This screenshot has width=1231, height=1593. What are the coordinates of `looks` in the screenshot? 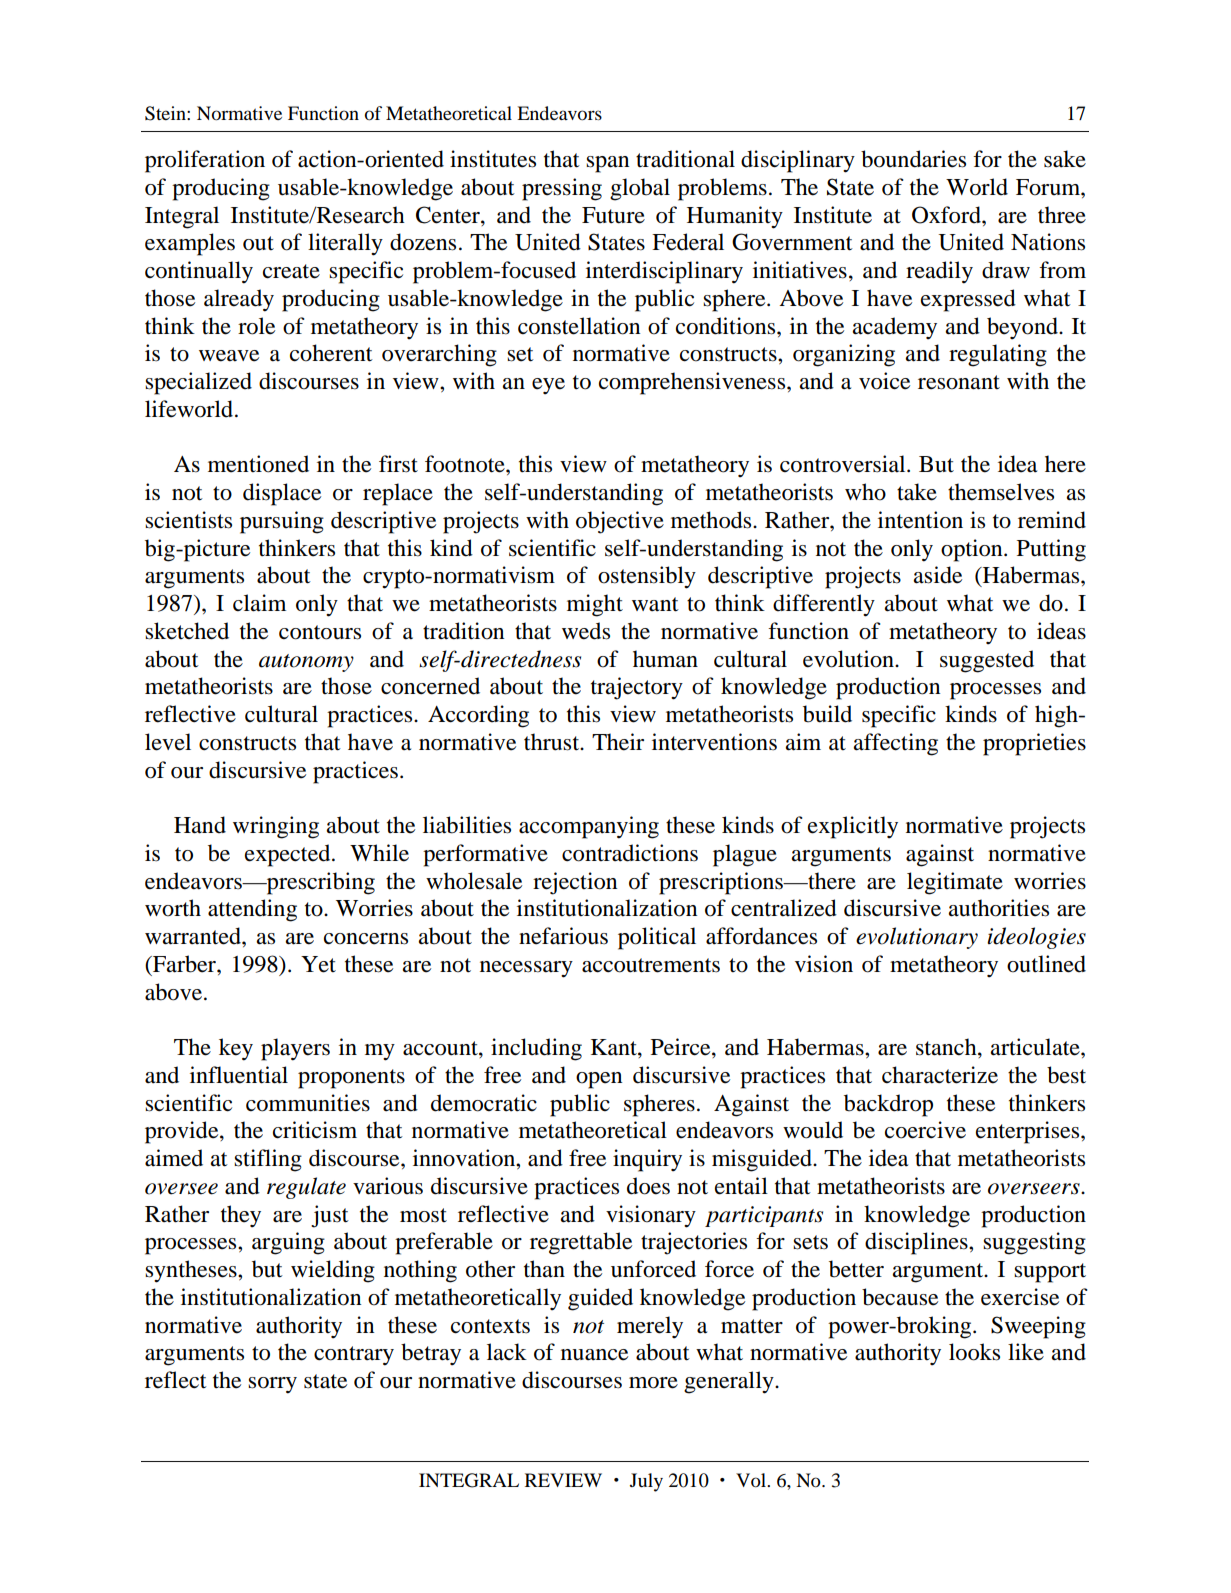 It's located at (974, 1352).
